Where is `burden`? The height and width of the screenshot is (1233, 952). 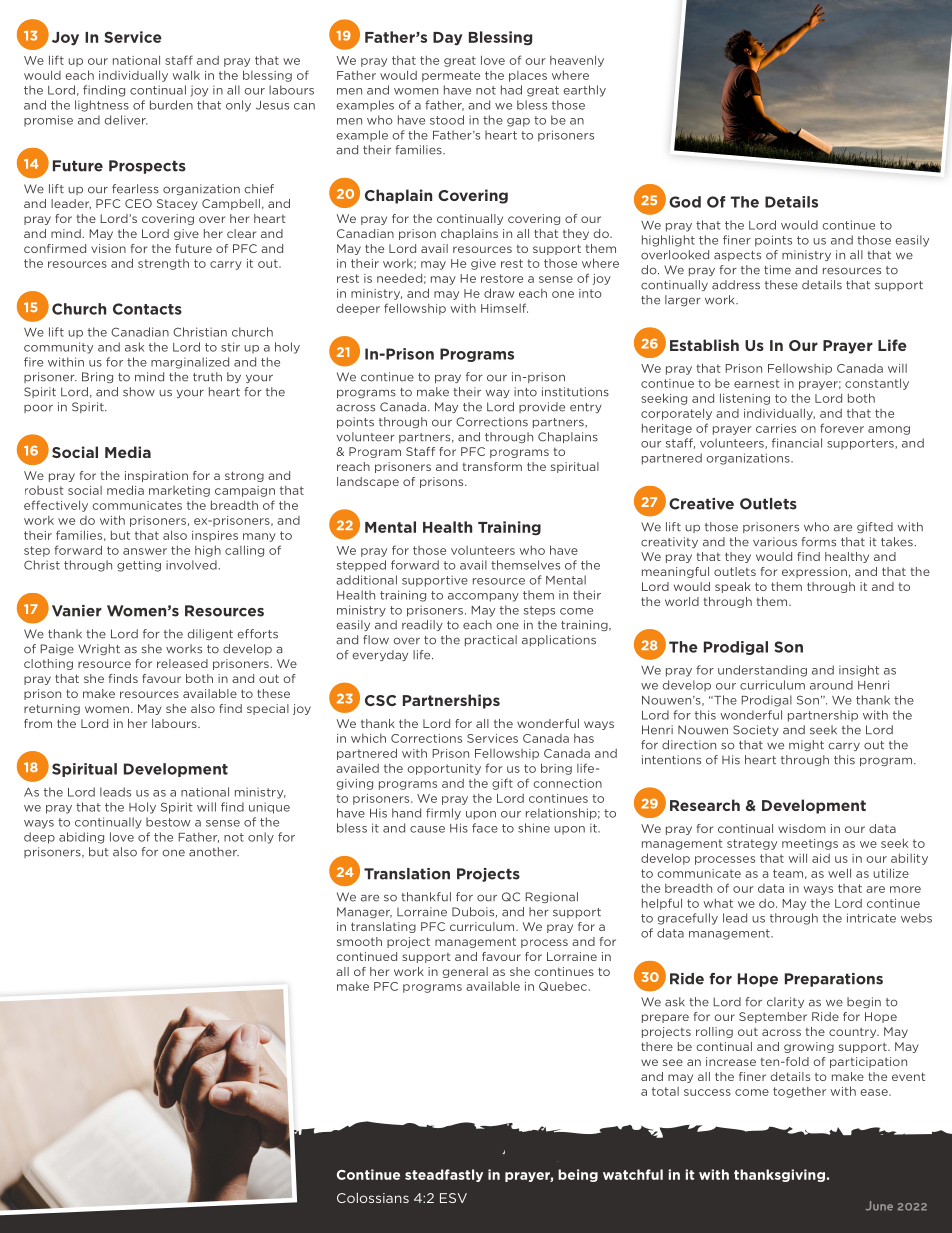 burden is located at coordinates (171, 105).
